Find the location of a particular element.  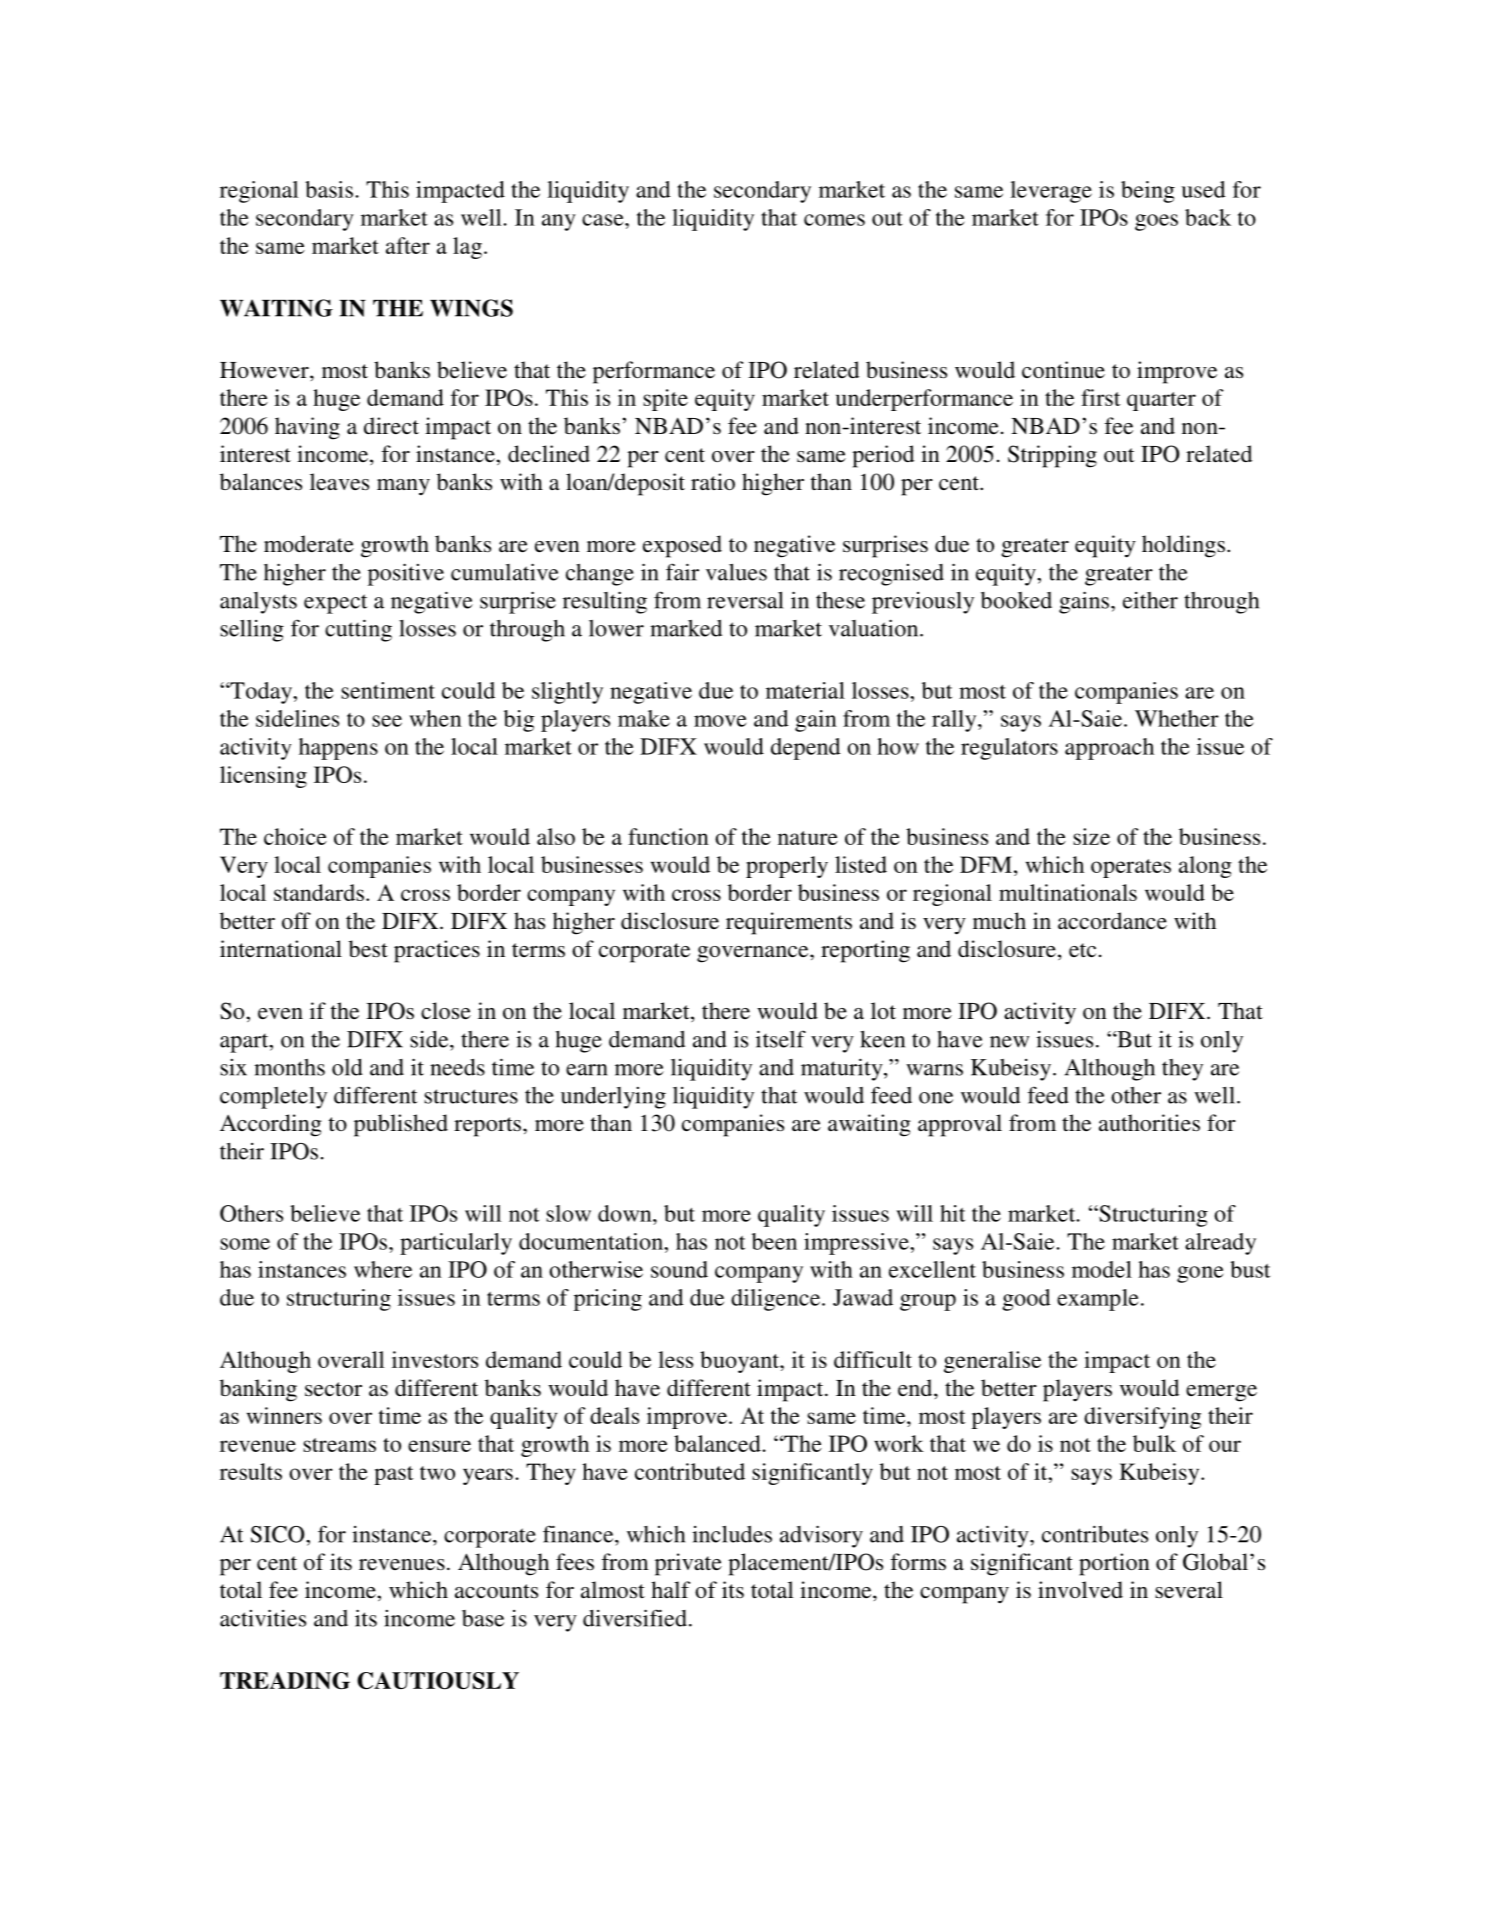

diligence is located at coordinates (777, 1300).
